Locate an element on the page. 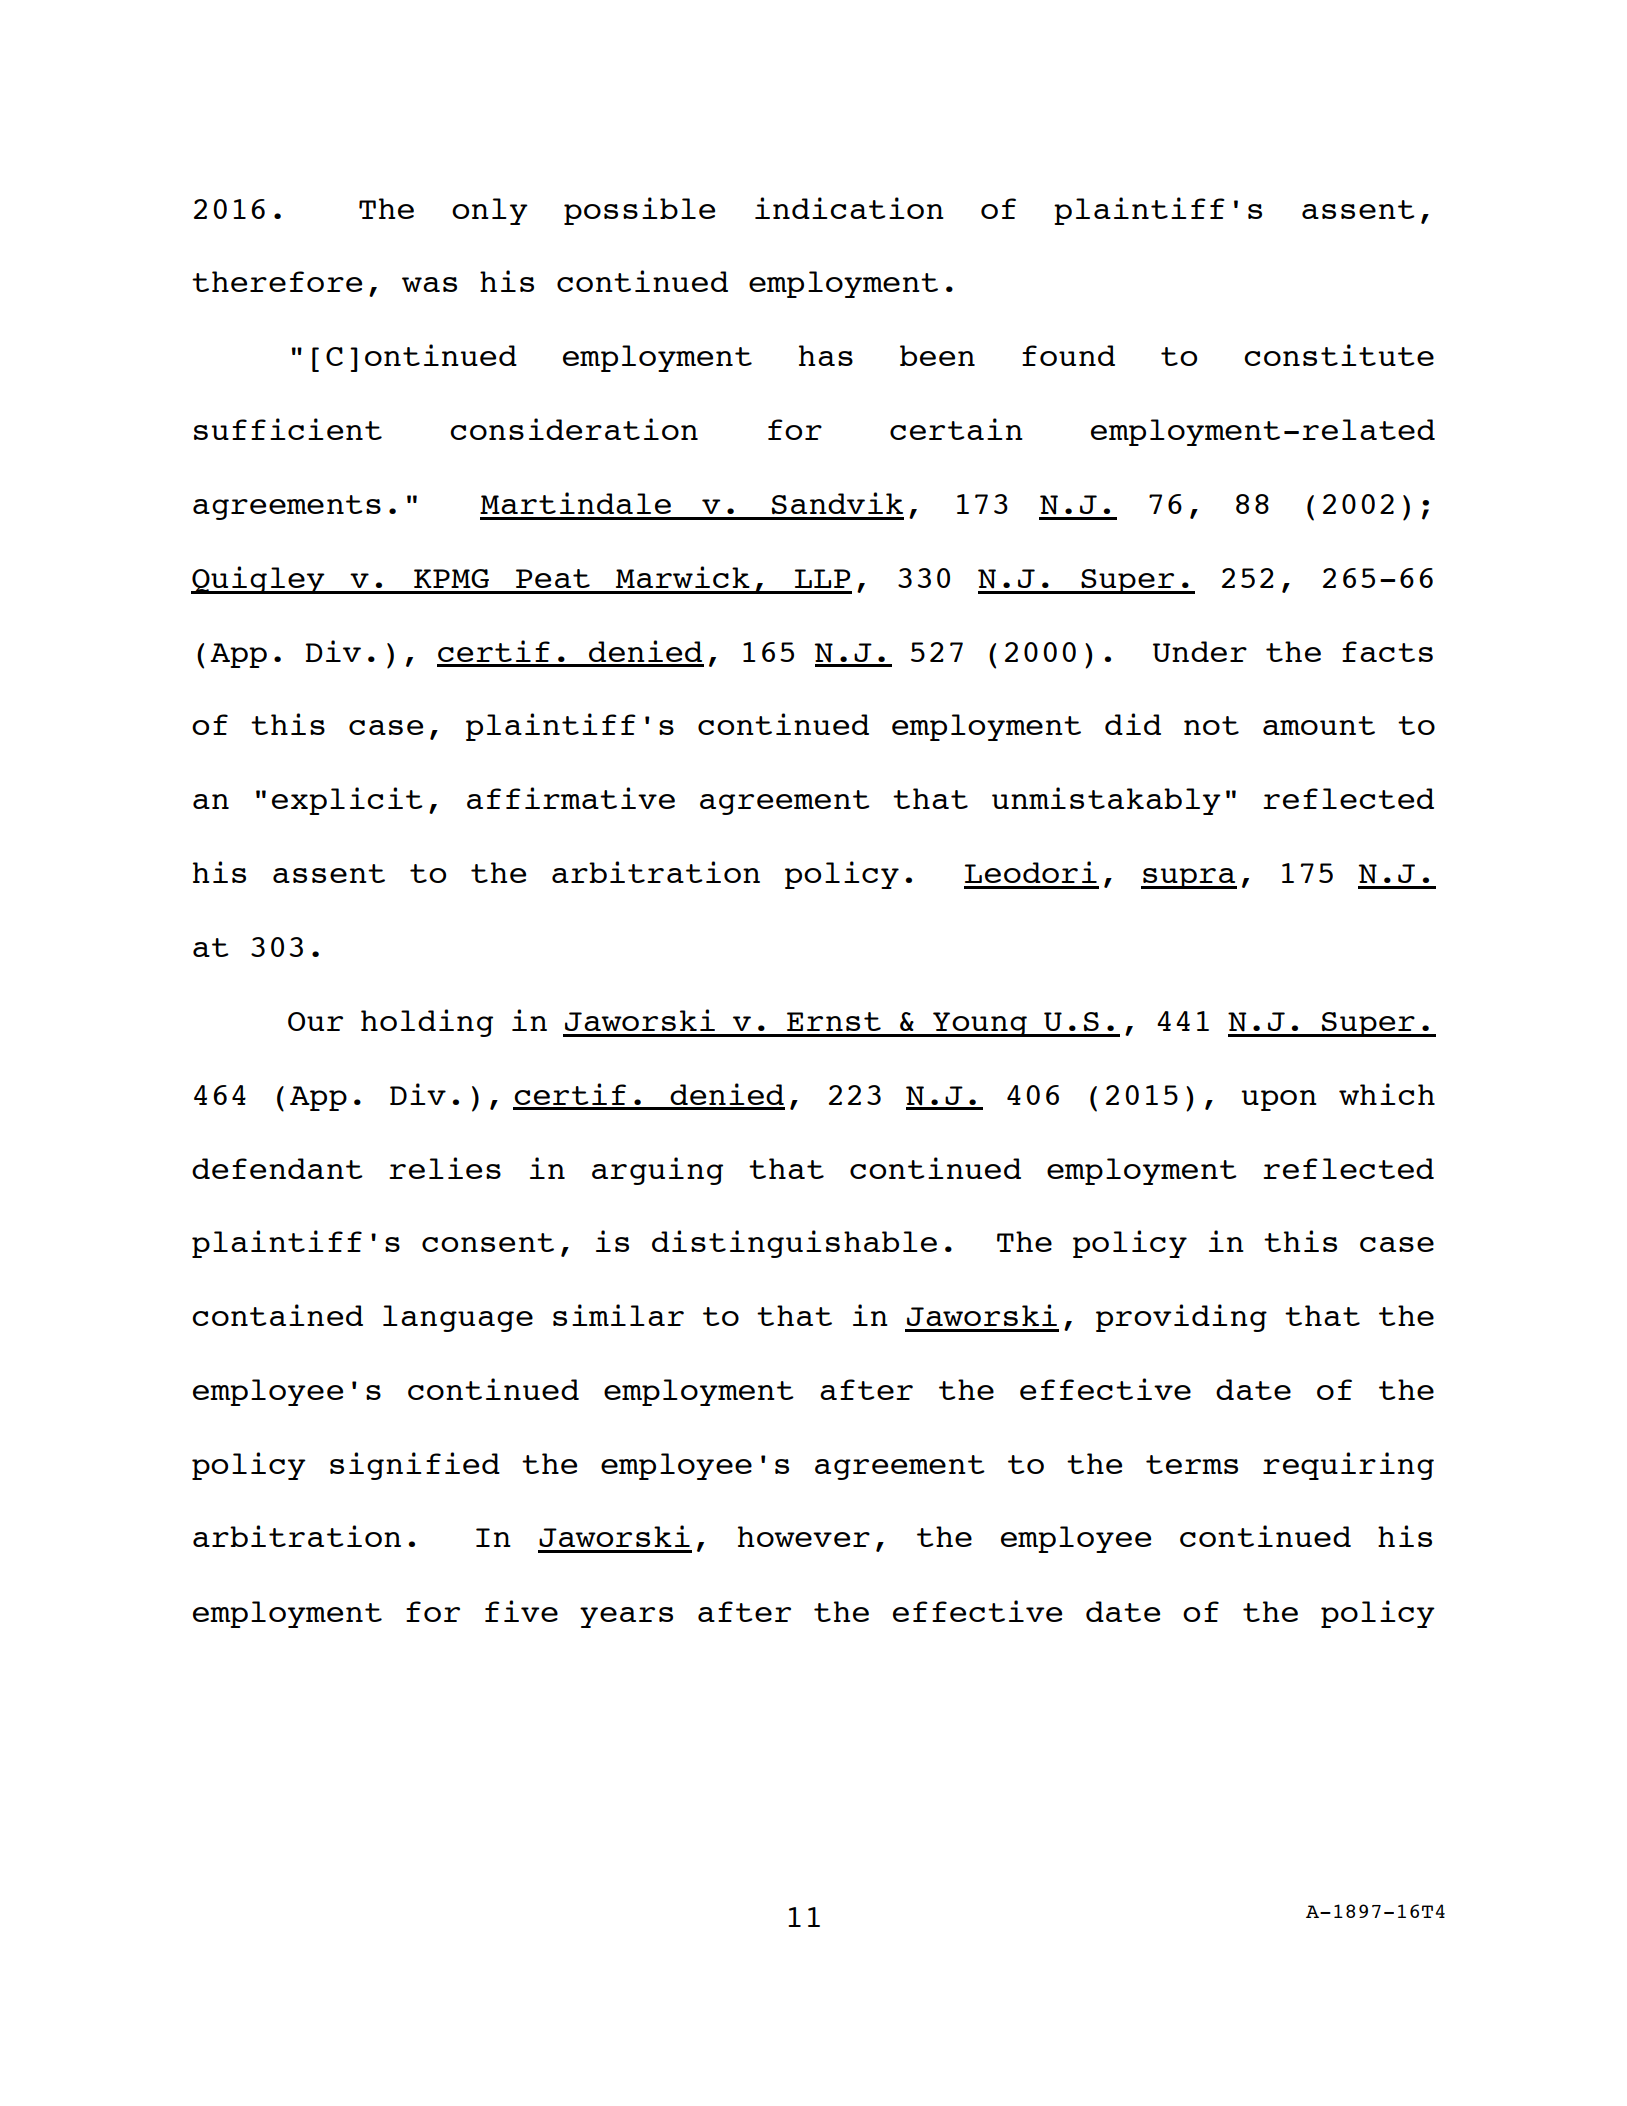  was is located at coordinates (429, 284).
